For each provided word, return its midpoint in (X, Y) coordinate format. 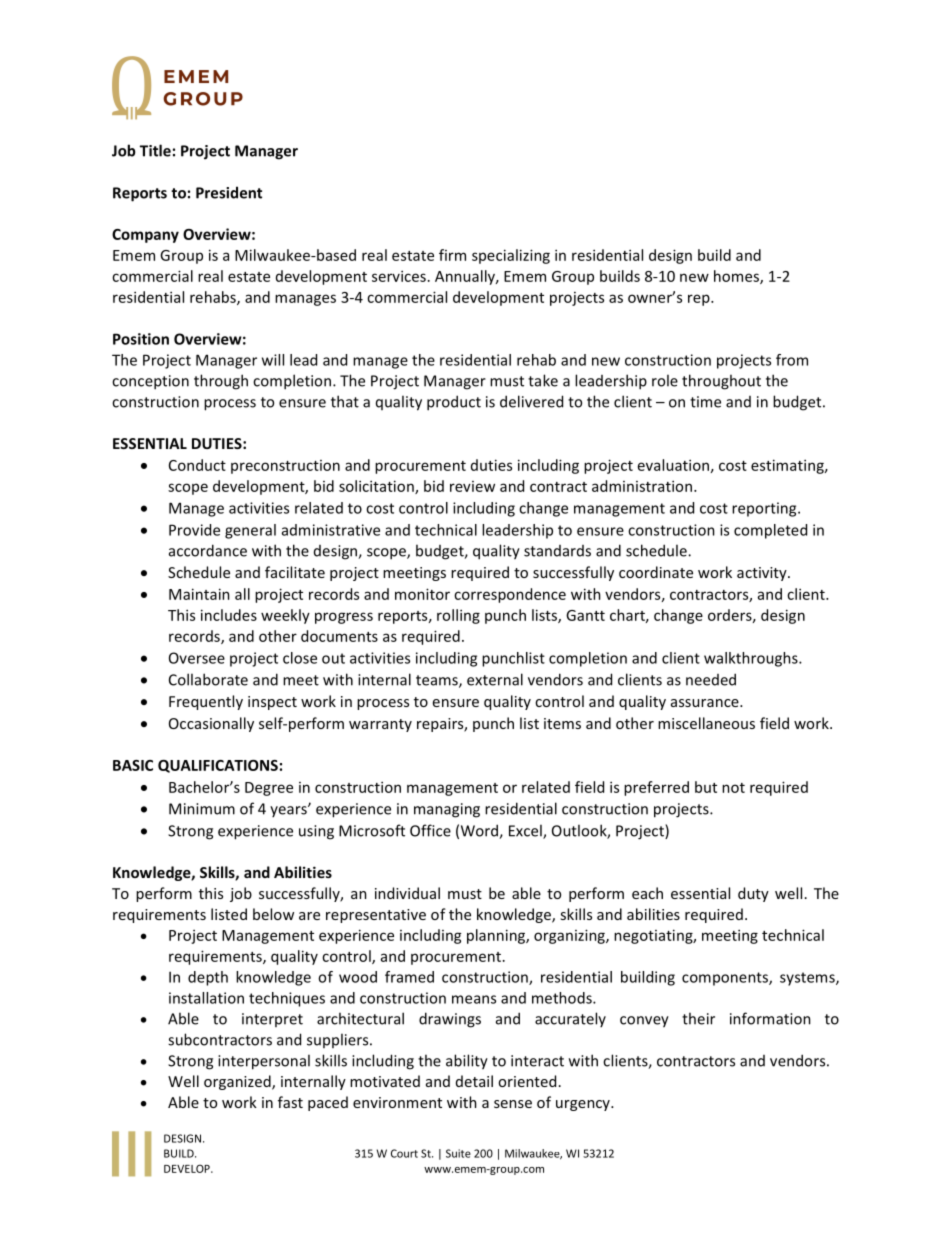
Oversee (197, 658)
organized (238, 1082)
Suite (458, 1153)
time (705, 402)
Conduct (197, 465)
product (454, 403)
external (495, 679)
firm (452, 255)
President (229, 192)
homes (737, 277)
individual (407, 893)
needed (711, 679)
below (273, 914)
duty (753, 894)
